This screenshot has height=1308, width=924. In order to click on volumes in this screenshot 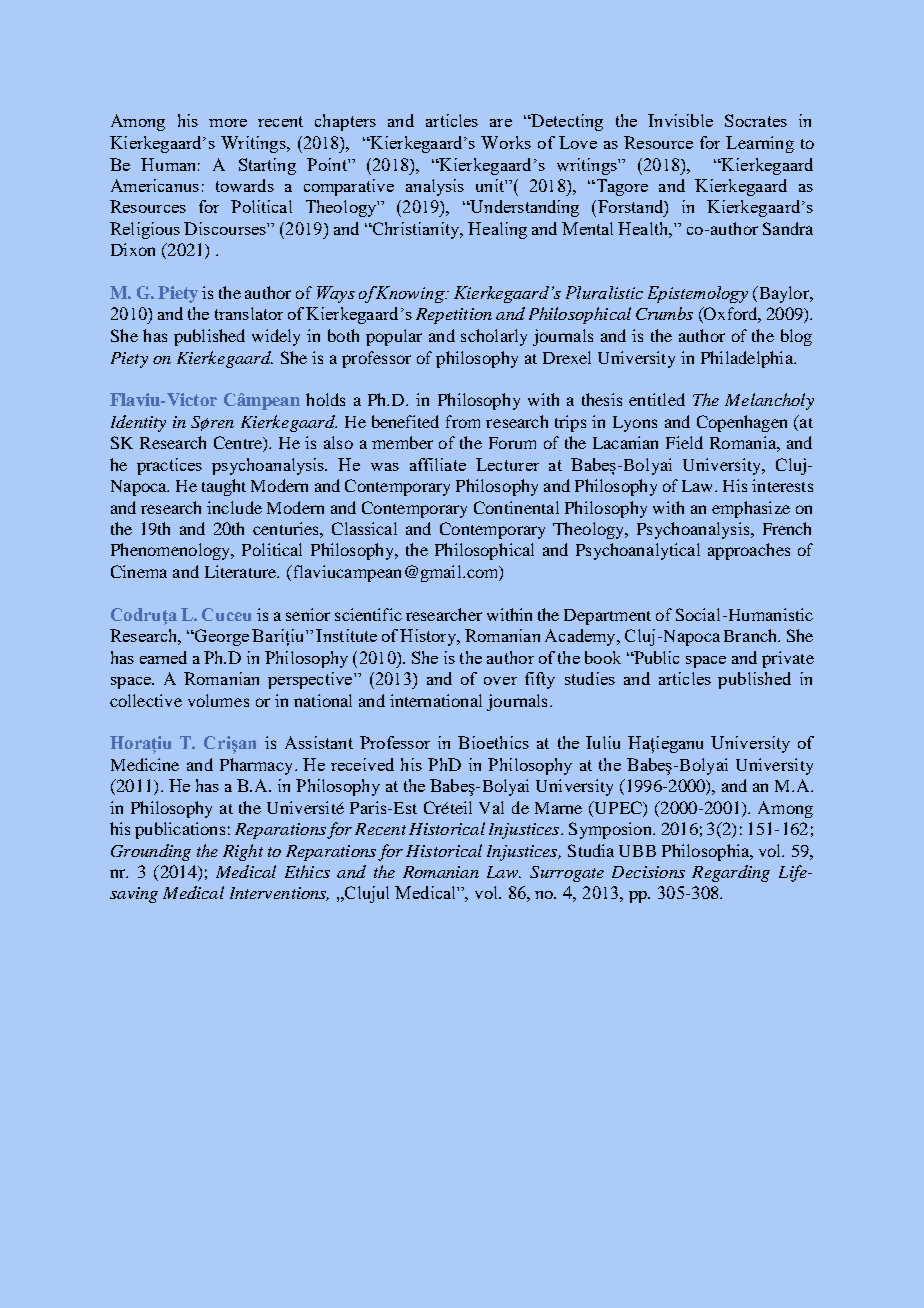, I will do `click(218, 700)`.
